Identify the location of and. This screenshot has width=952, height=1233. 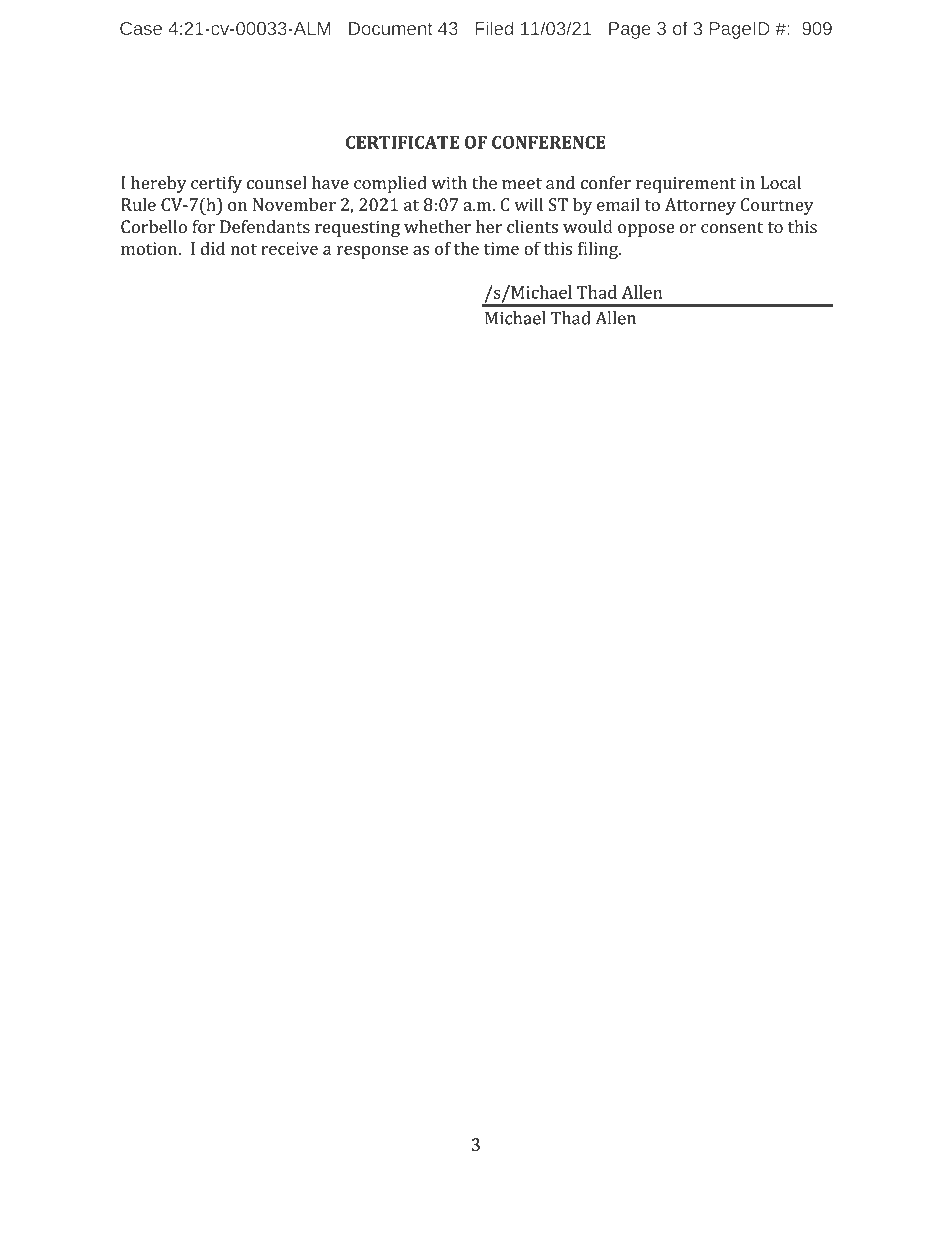
(560, 183).
